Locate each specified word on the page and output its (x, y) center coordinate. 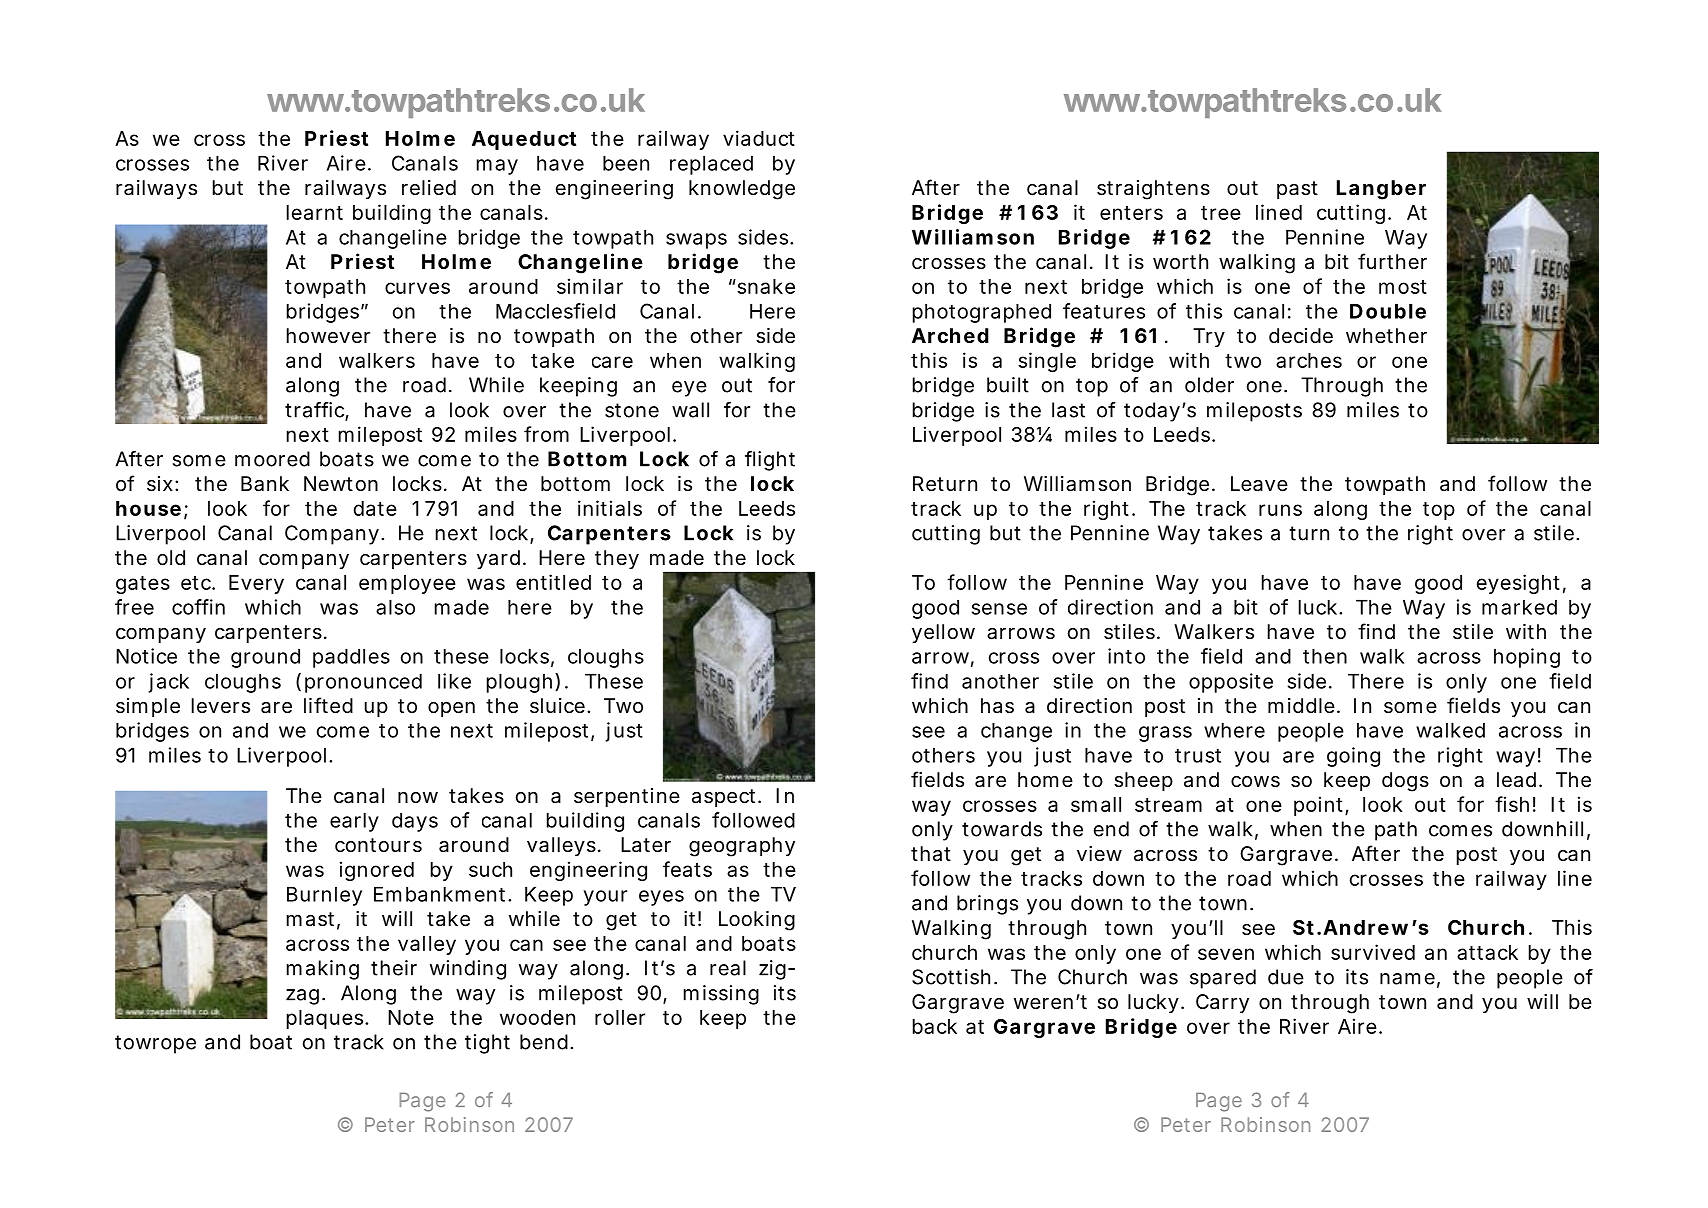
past (1297, 190)
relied (429, 187)
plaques (326, 1019)
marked (1519, 607)
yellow (943, 633)
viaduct (759, 138)
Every (256, 584)
